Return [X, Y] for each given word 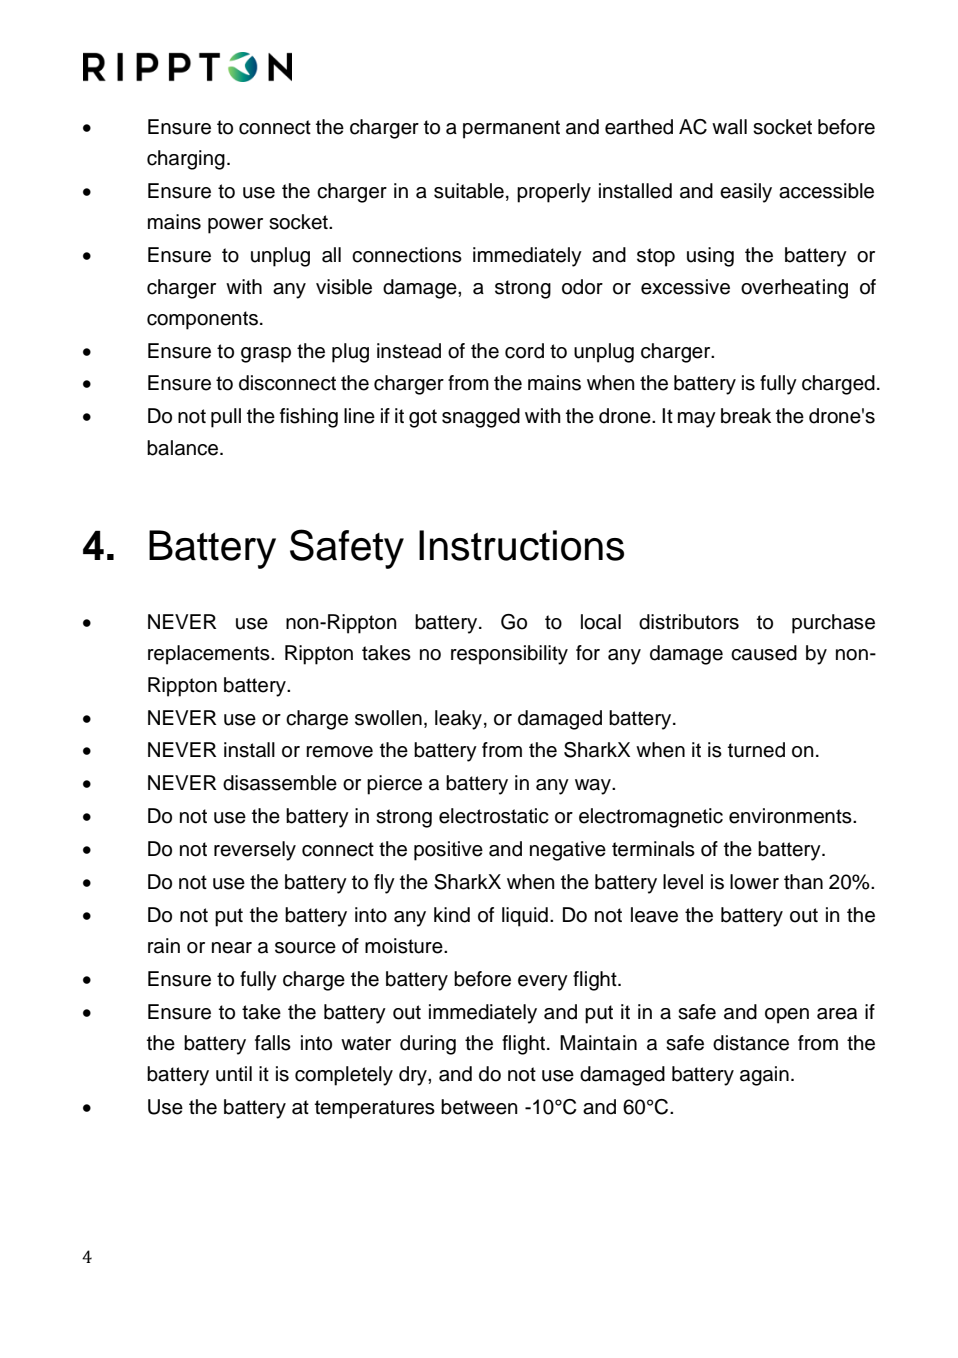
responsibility [509, 655]
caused [764, 653]
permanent [511, 129]
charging [186, 160]
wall [729, 127]
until [234, 1074]
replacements [210, 655]
